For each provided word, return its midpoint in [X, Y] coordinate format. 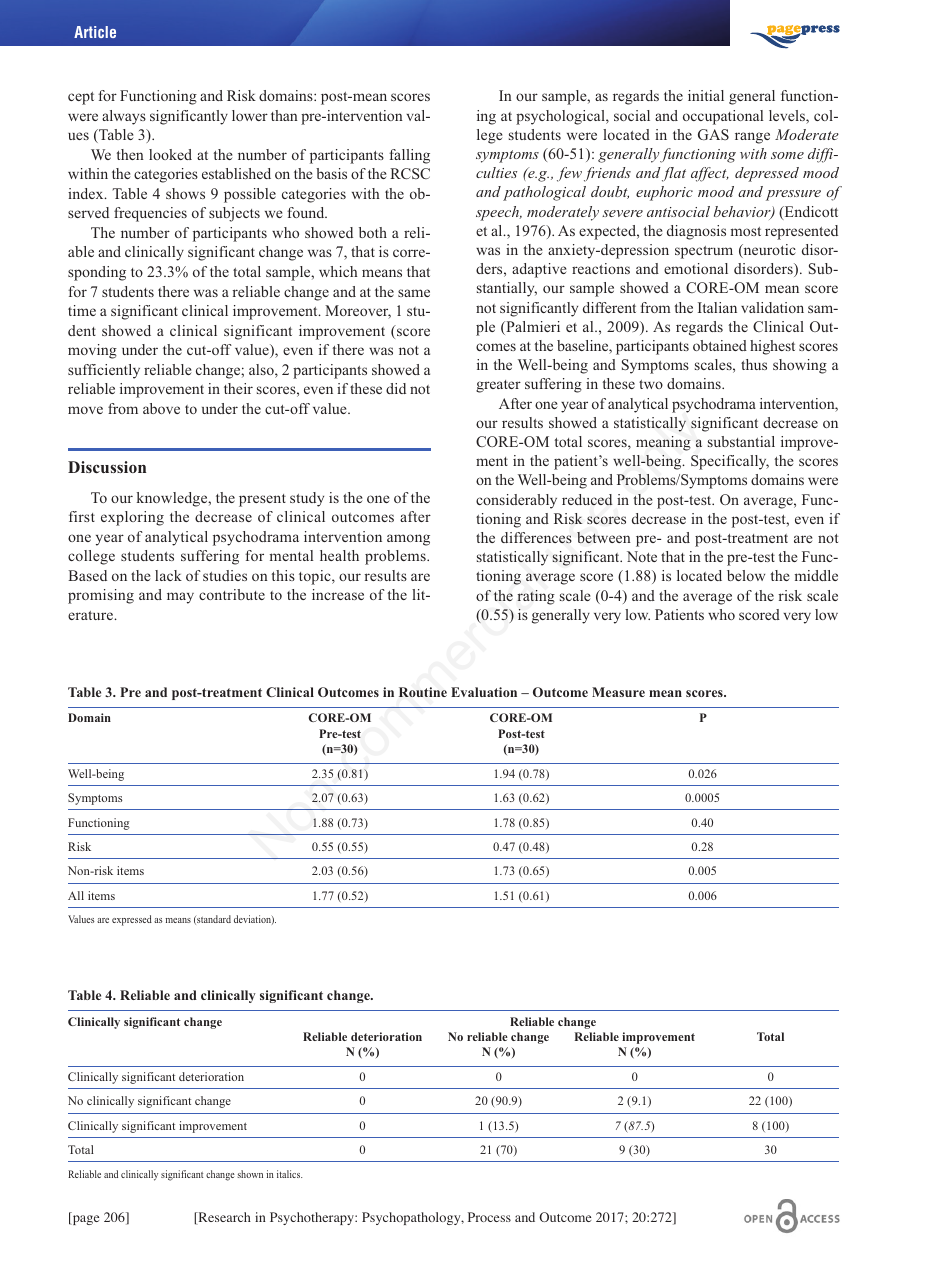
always [124, 117]
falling [409, 156]
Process [489, 1217]
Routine [423, 692]
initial [706, 95]
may [180, 598]
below [746, 575]
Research [223, 1218]
